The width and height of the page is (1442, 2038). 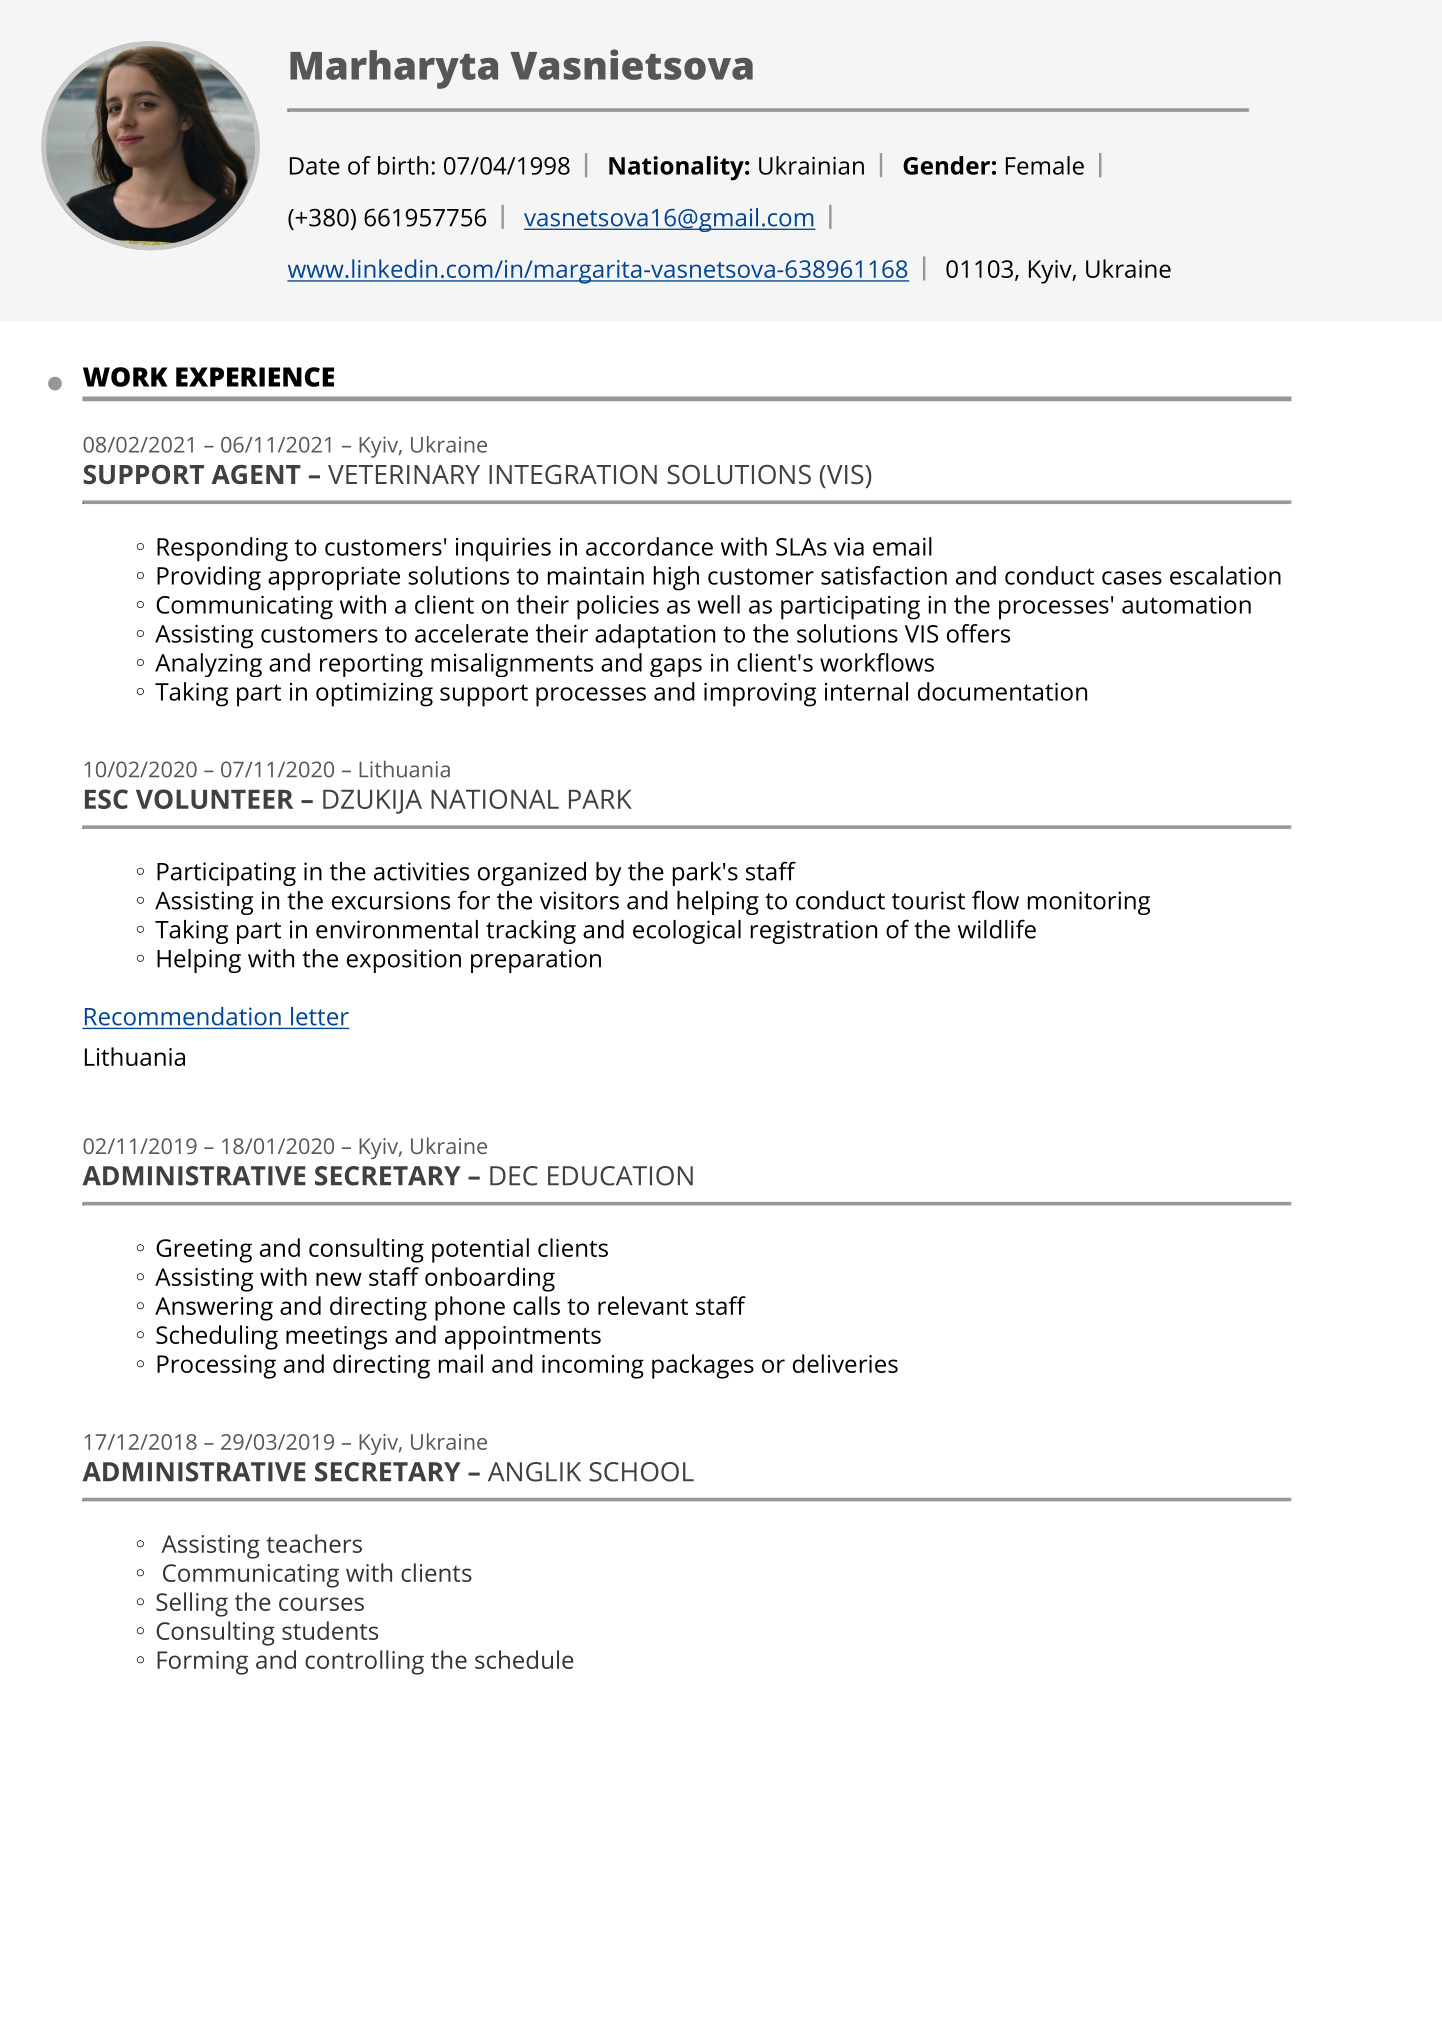 What do you see at coordinates (811, 165) in the page?
I see `Ukrainian` at bounding box center [811, 165].
